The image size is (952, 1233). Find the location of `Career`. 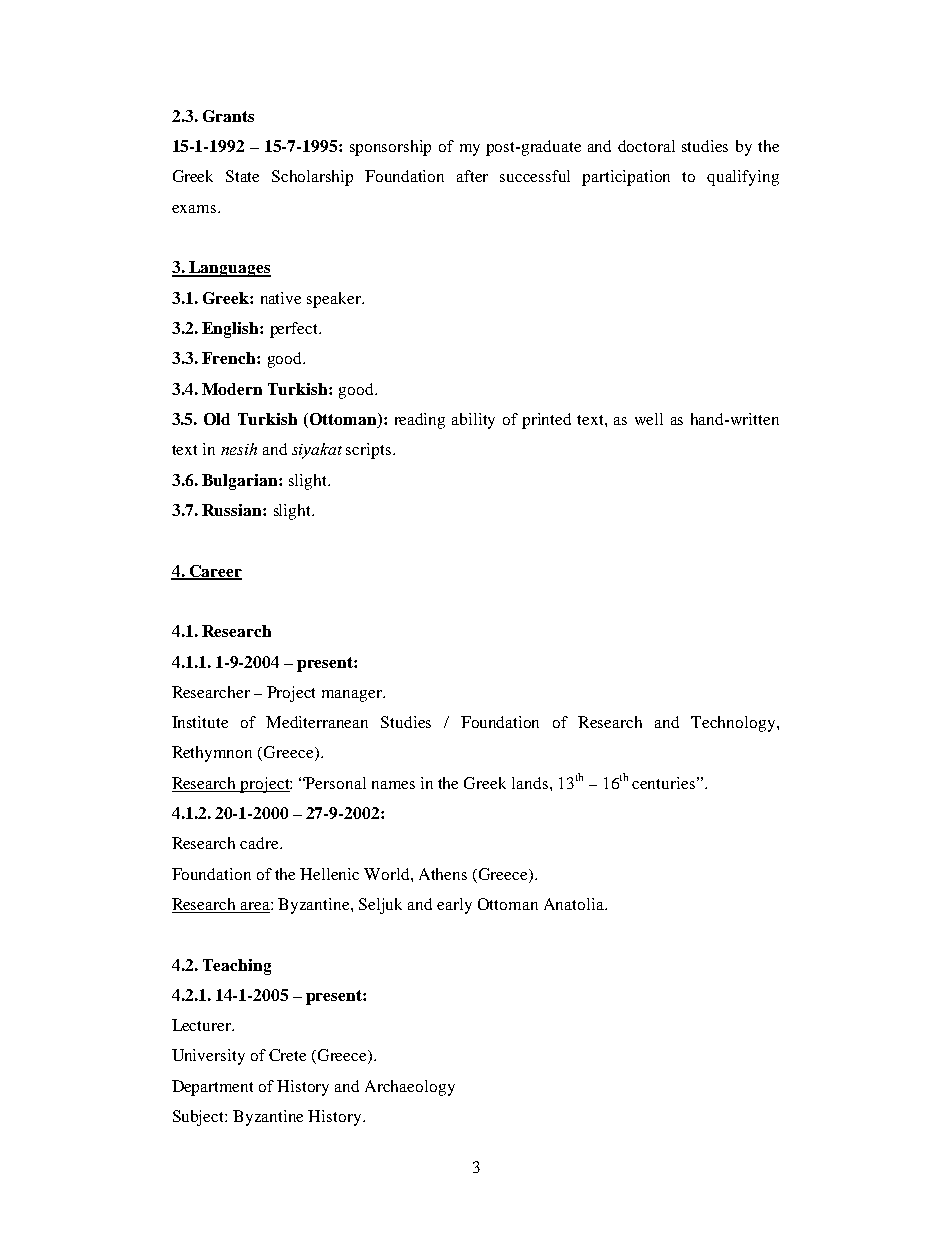

Career is located at coordinates (215, 572).
